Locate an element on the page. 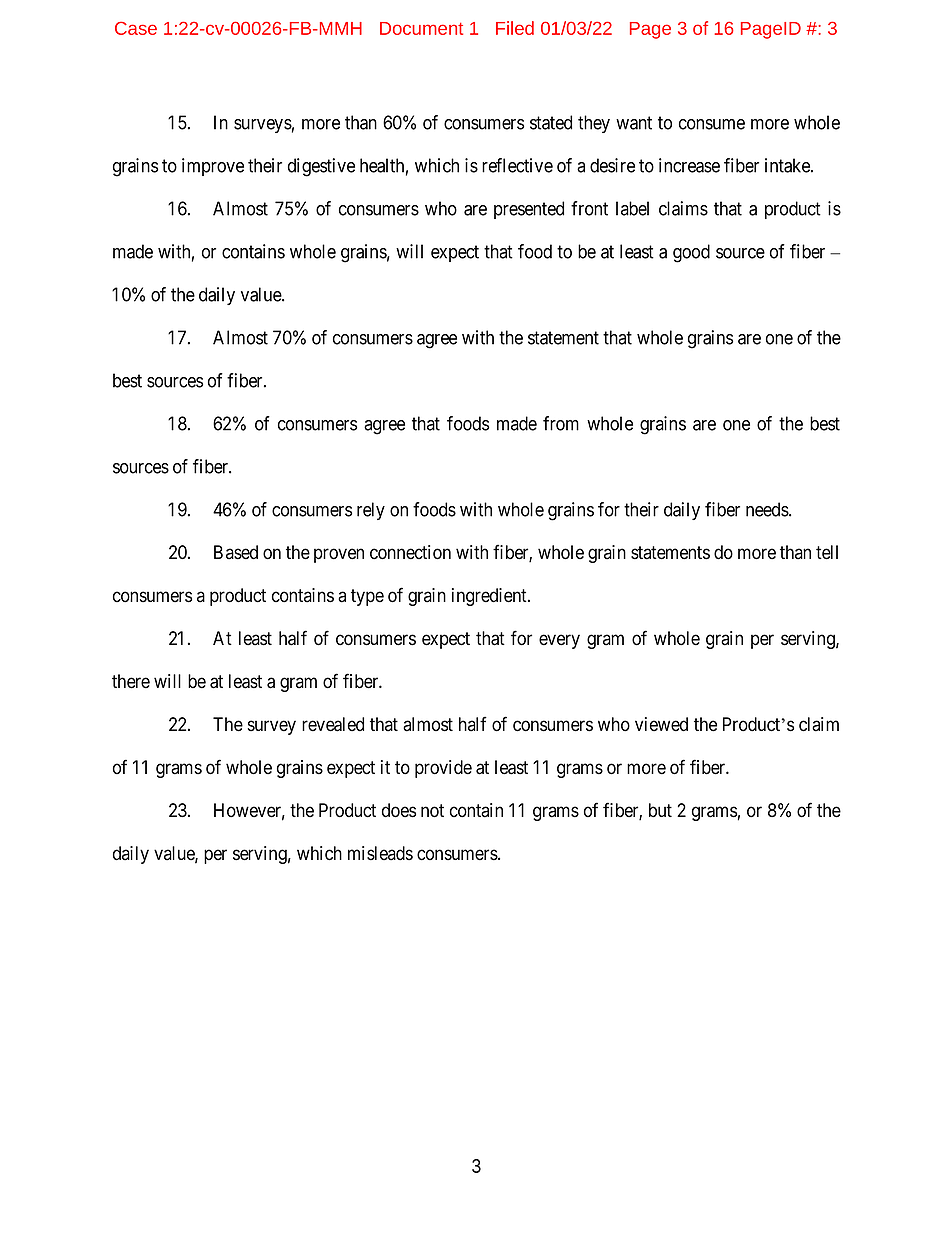 This image has height=1233, width=952. Case is located at coordinates (136, 28).
